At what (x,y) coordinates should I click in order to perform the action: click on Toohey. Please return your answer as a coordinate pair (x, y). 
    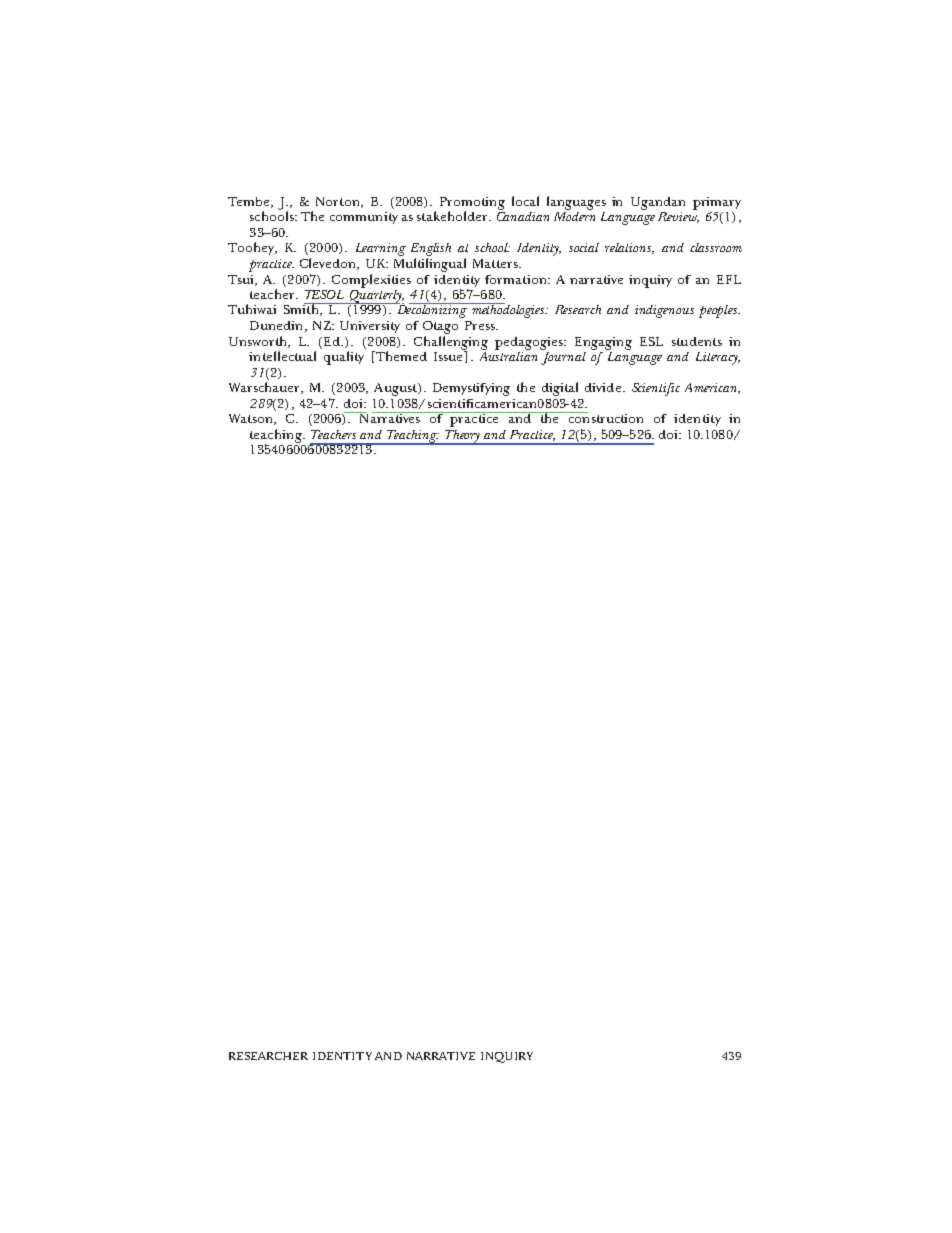
    Looking at the image, I should click on (252, 248).
